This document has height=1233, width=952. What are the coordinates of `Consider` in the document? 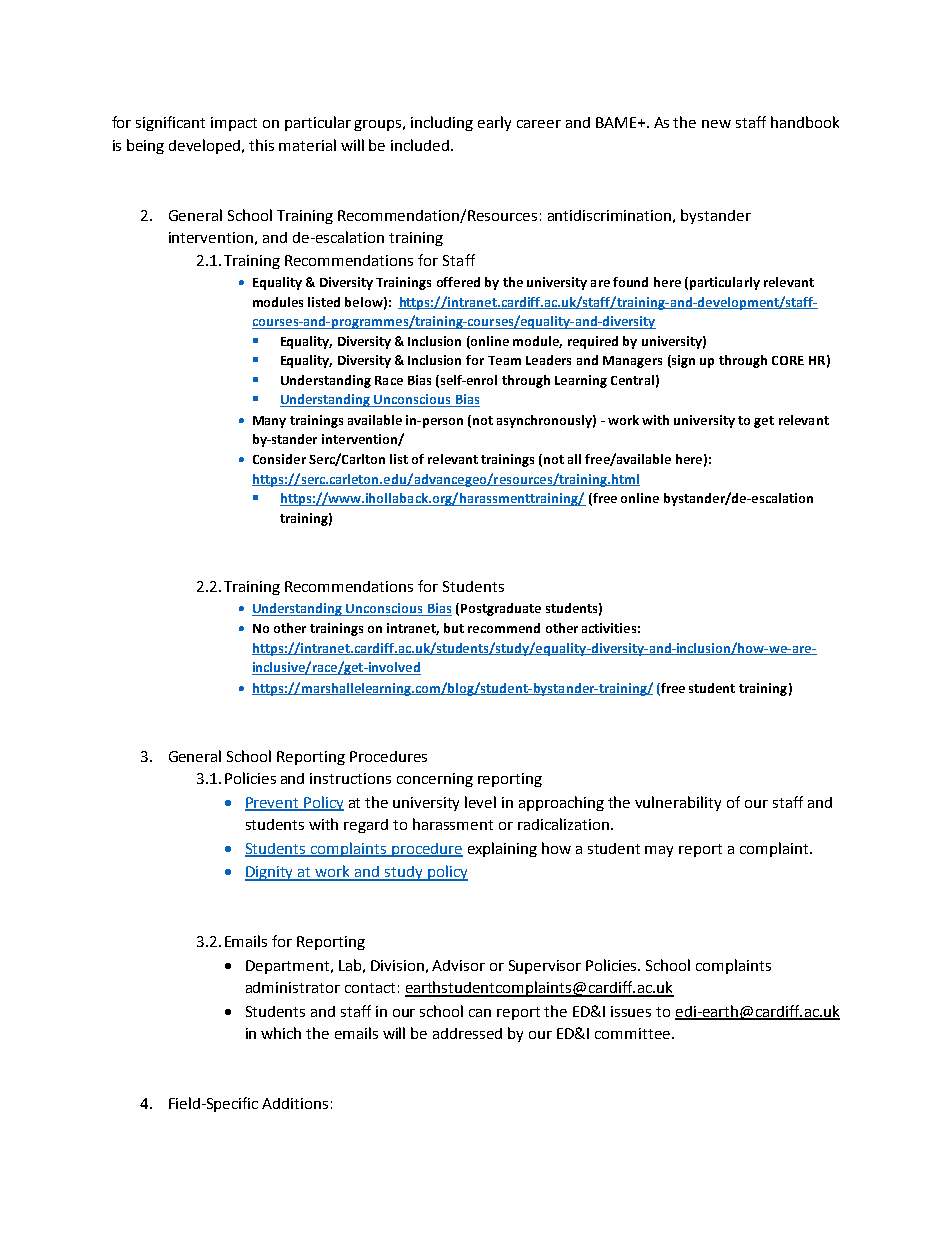 It's located at (279, 459).
